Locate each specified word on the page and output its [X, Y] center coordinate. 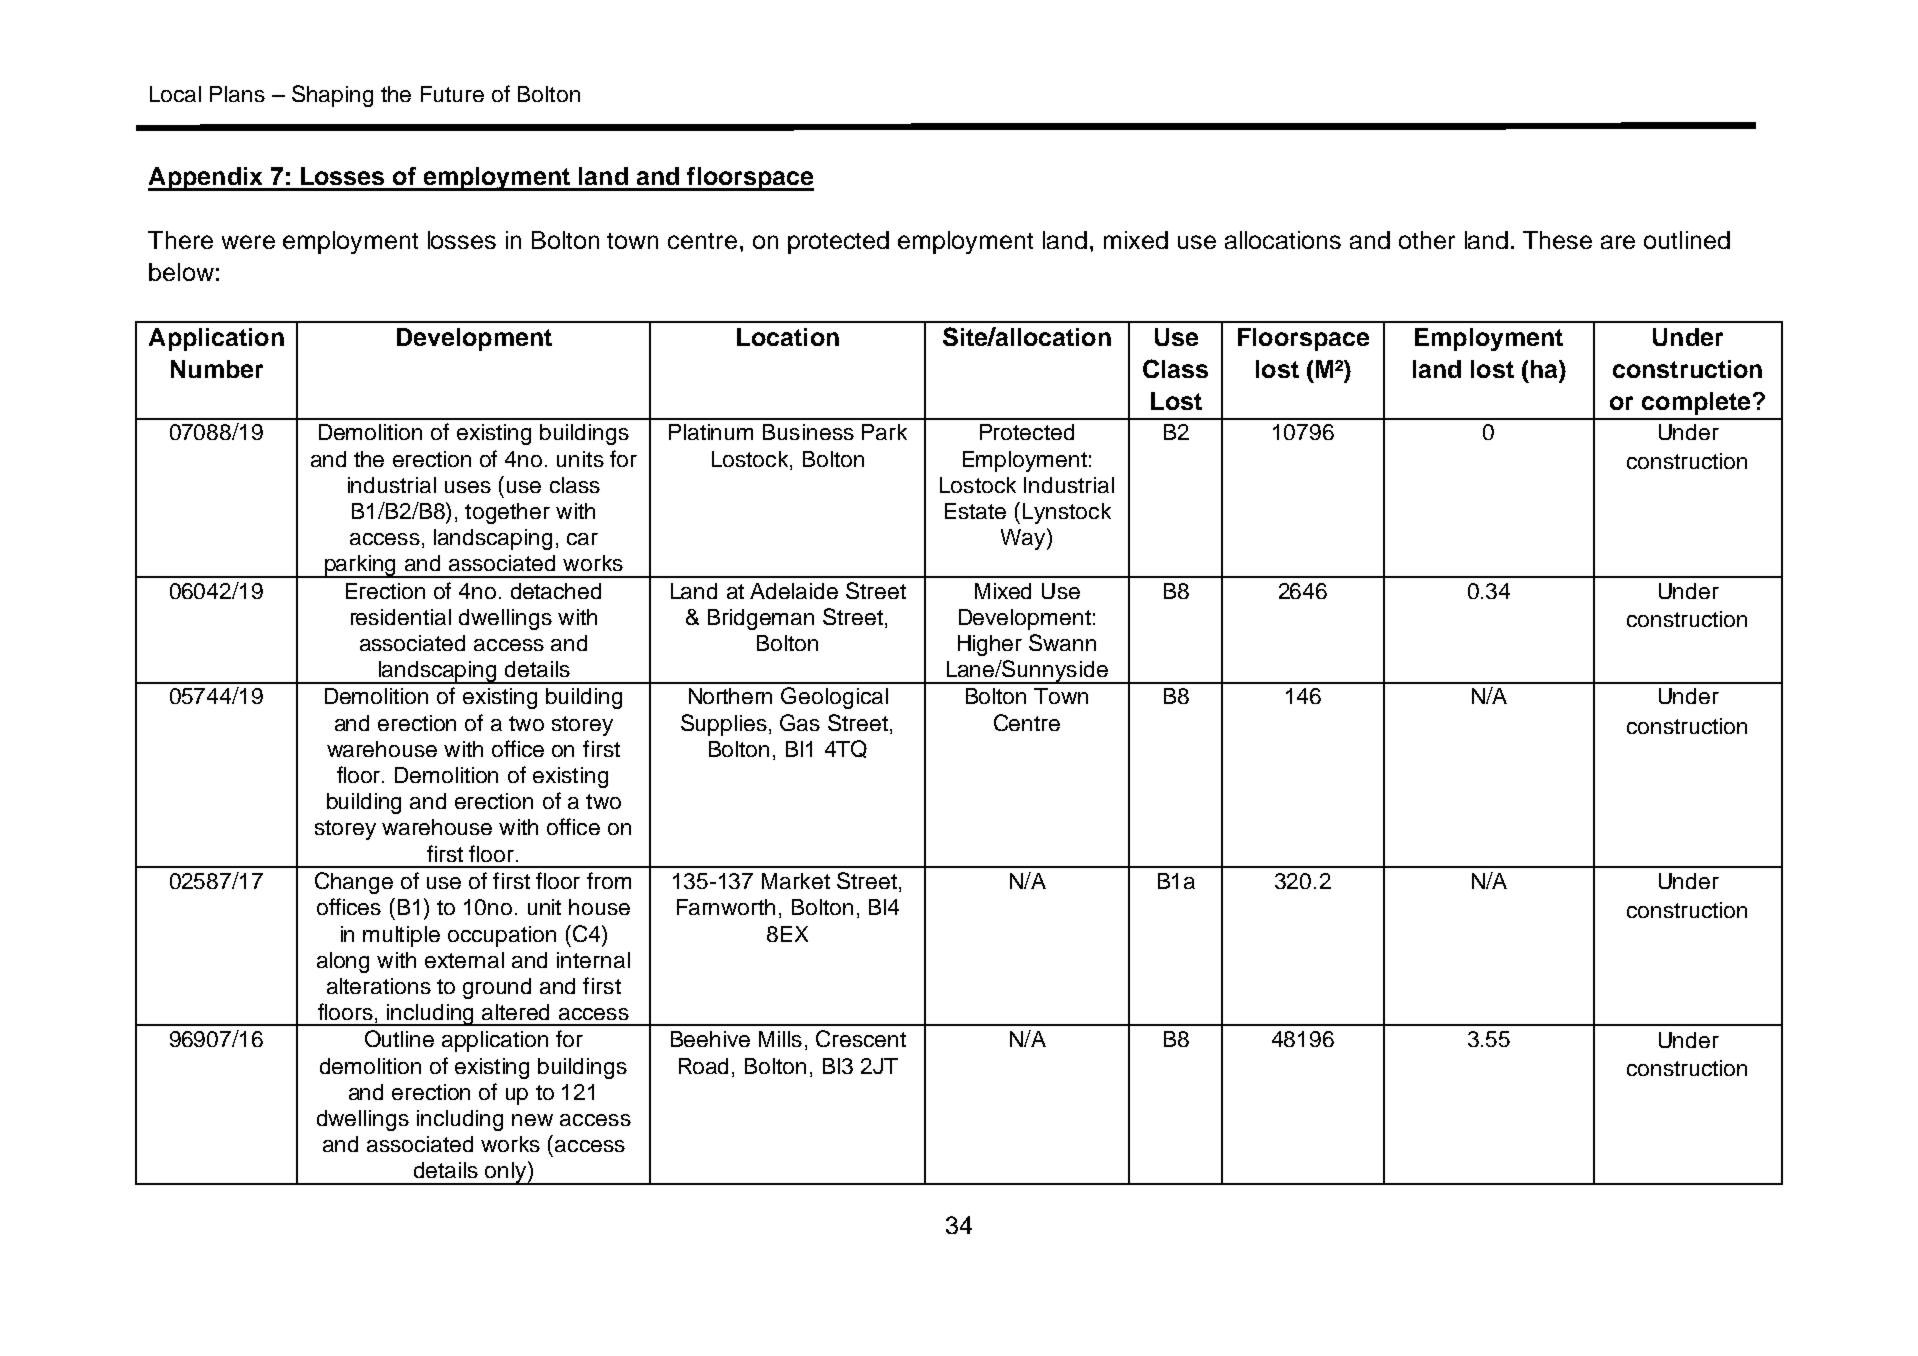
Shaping [332, 96]
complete [1696, 403]
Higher [990, 645]
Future [452, 94]
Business [808, 432]
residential [401, 617]
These [1557, 240]
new [532, 1120]
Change [354, 883]
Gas [800, 722]
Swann [1062, 642]
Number [217, 369]
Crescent [861, 1038]
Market [796, 881]
